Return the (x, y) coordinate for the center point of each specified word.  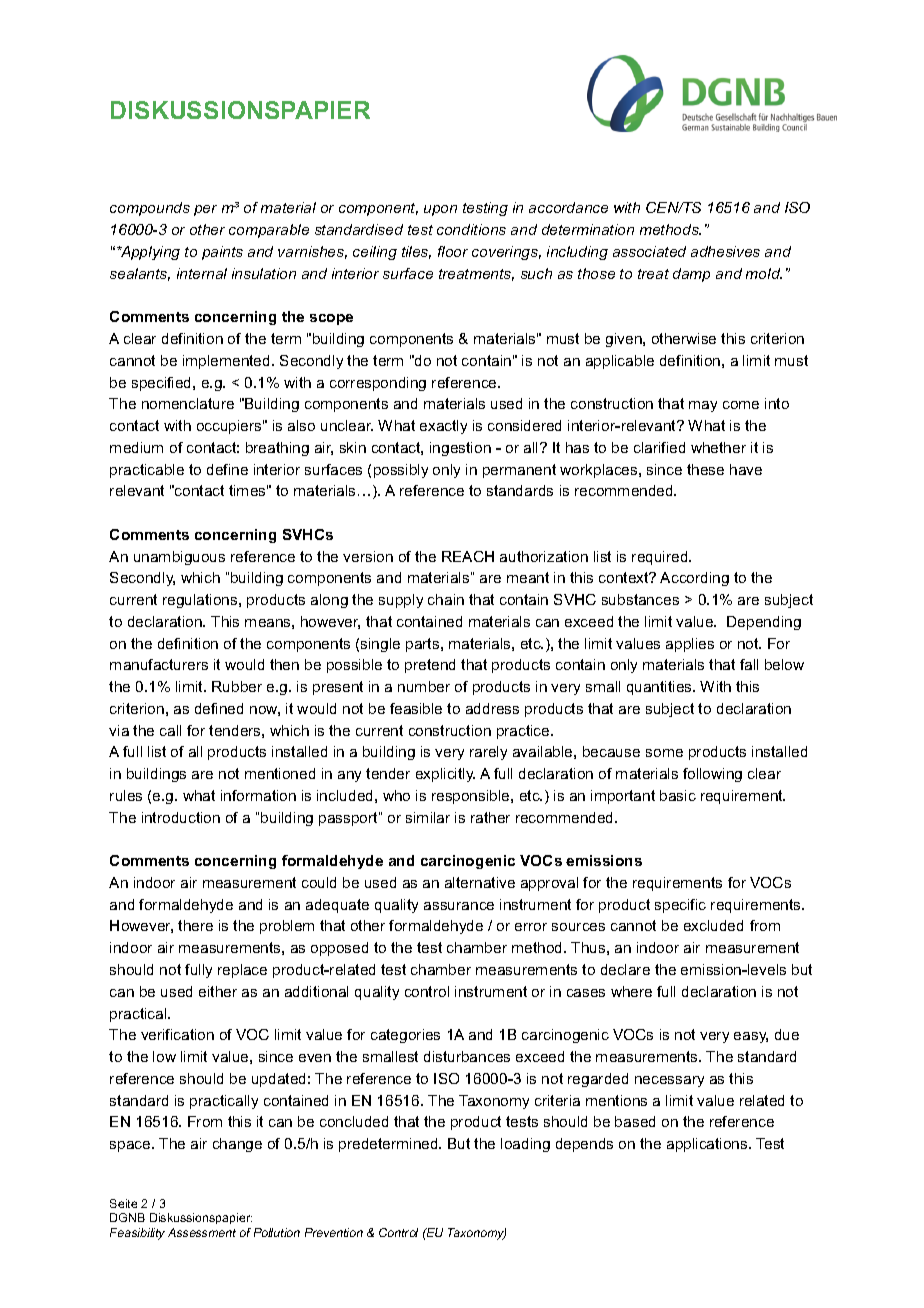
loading (525, 1145)
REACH (468, 556)
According (694, 579)
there (195, 925)
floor (453, 251)
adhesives (725, 251)
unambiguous (179, 558)
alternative (480, 882)
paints (222, 253)
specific (680, 906)
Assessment (202, 1232)
